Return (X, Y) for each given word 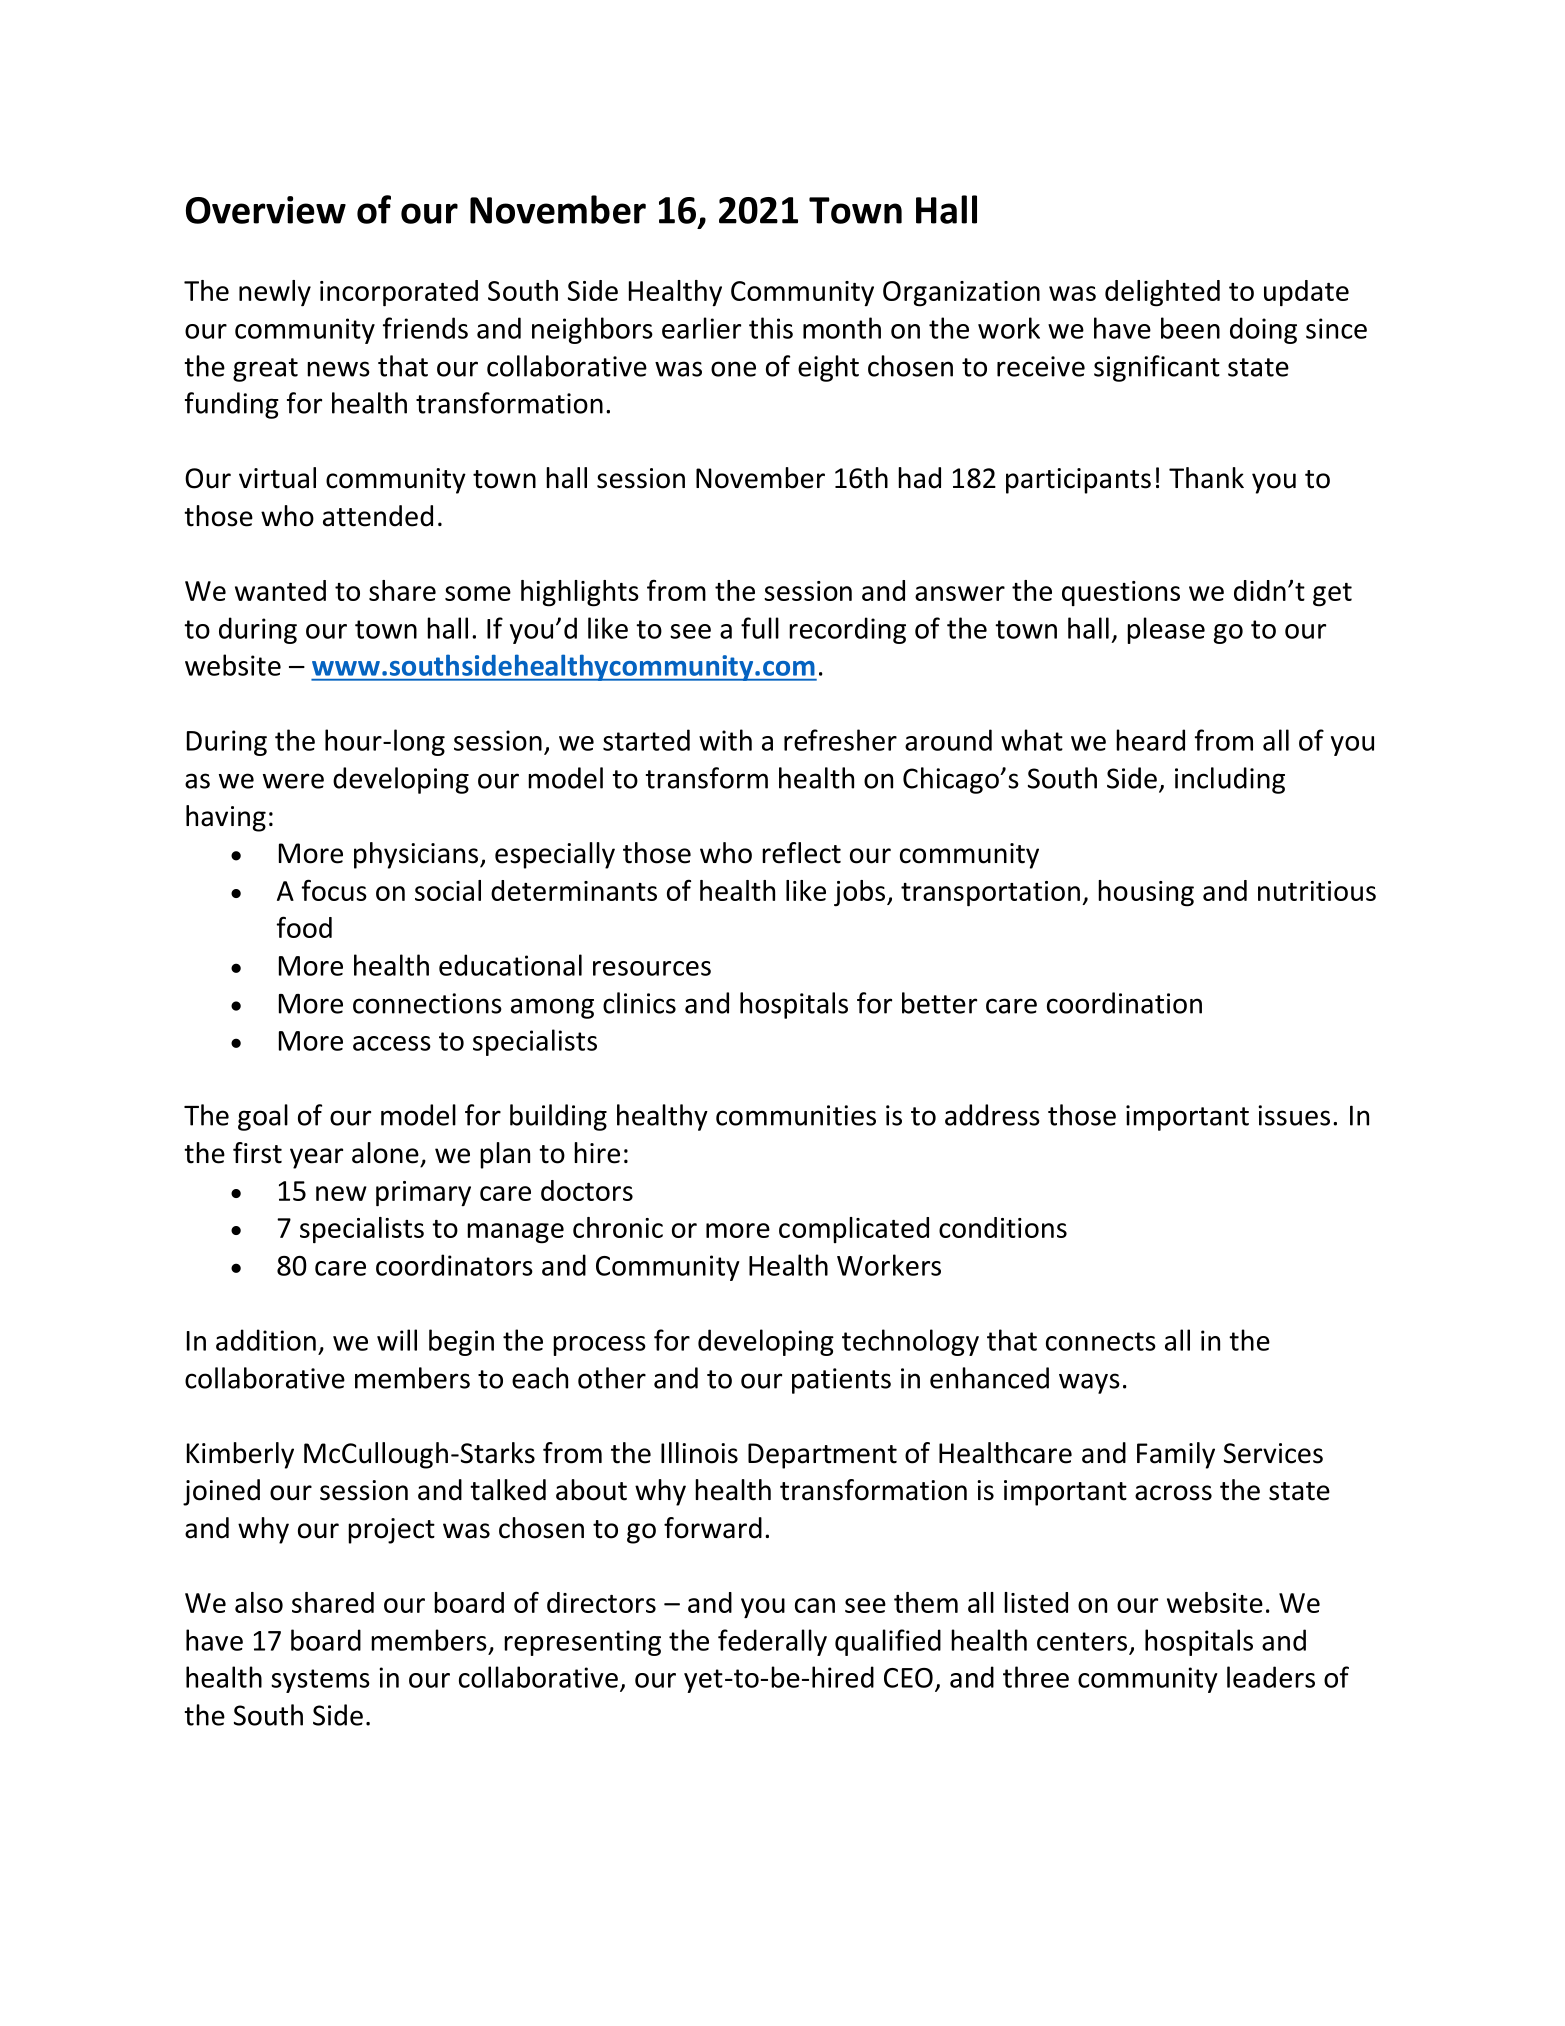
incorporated (399, 293)
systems (320, 1681)
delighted (1162, 293)
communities (796, 1115)
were (293, 781)
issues (1294, 1115)
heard (1150, 740)
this (771, 328)
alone (385, 1153)
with (725, 740)
